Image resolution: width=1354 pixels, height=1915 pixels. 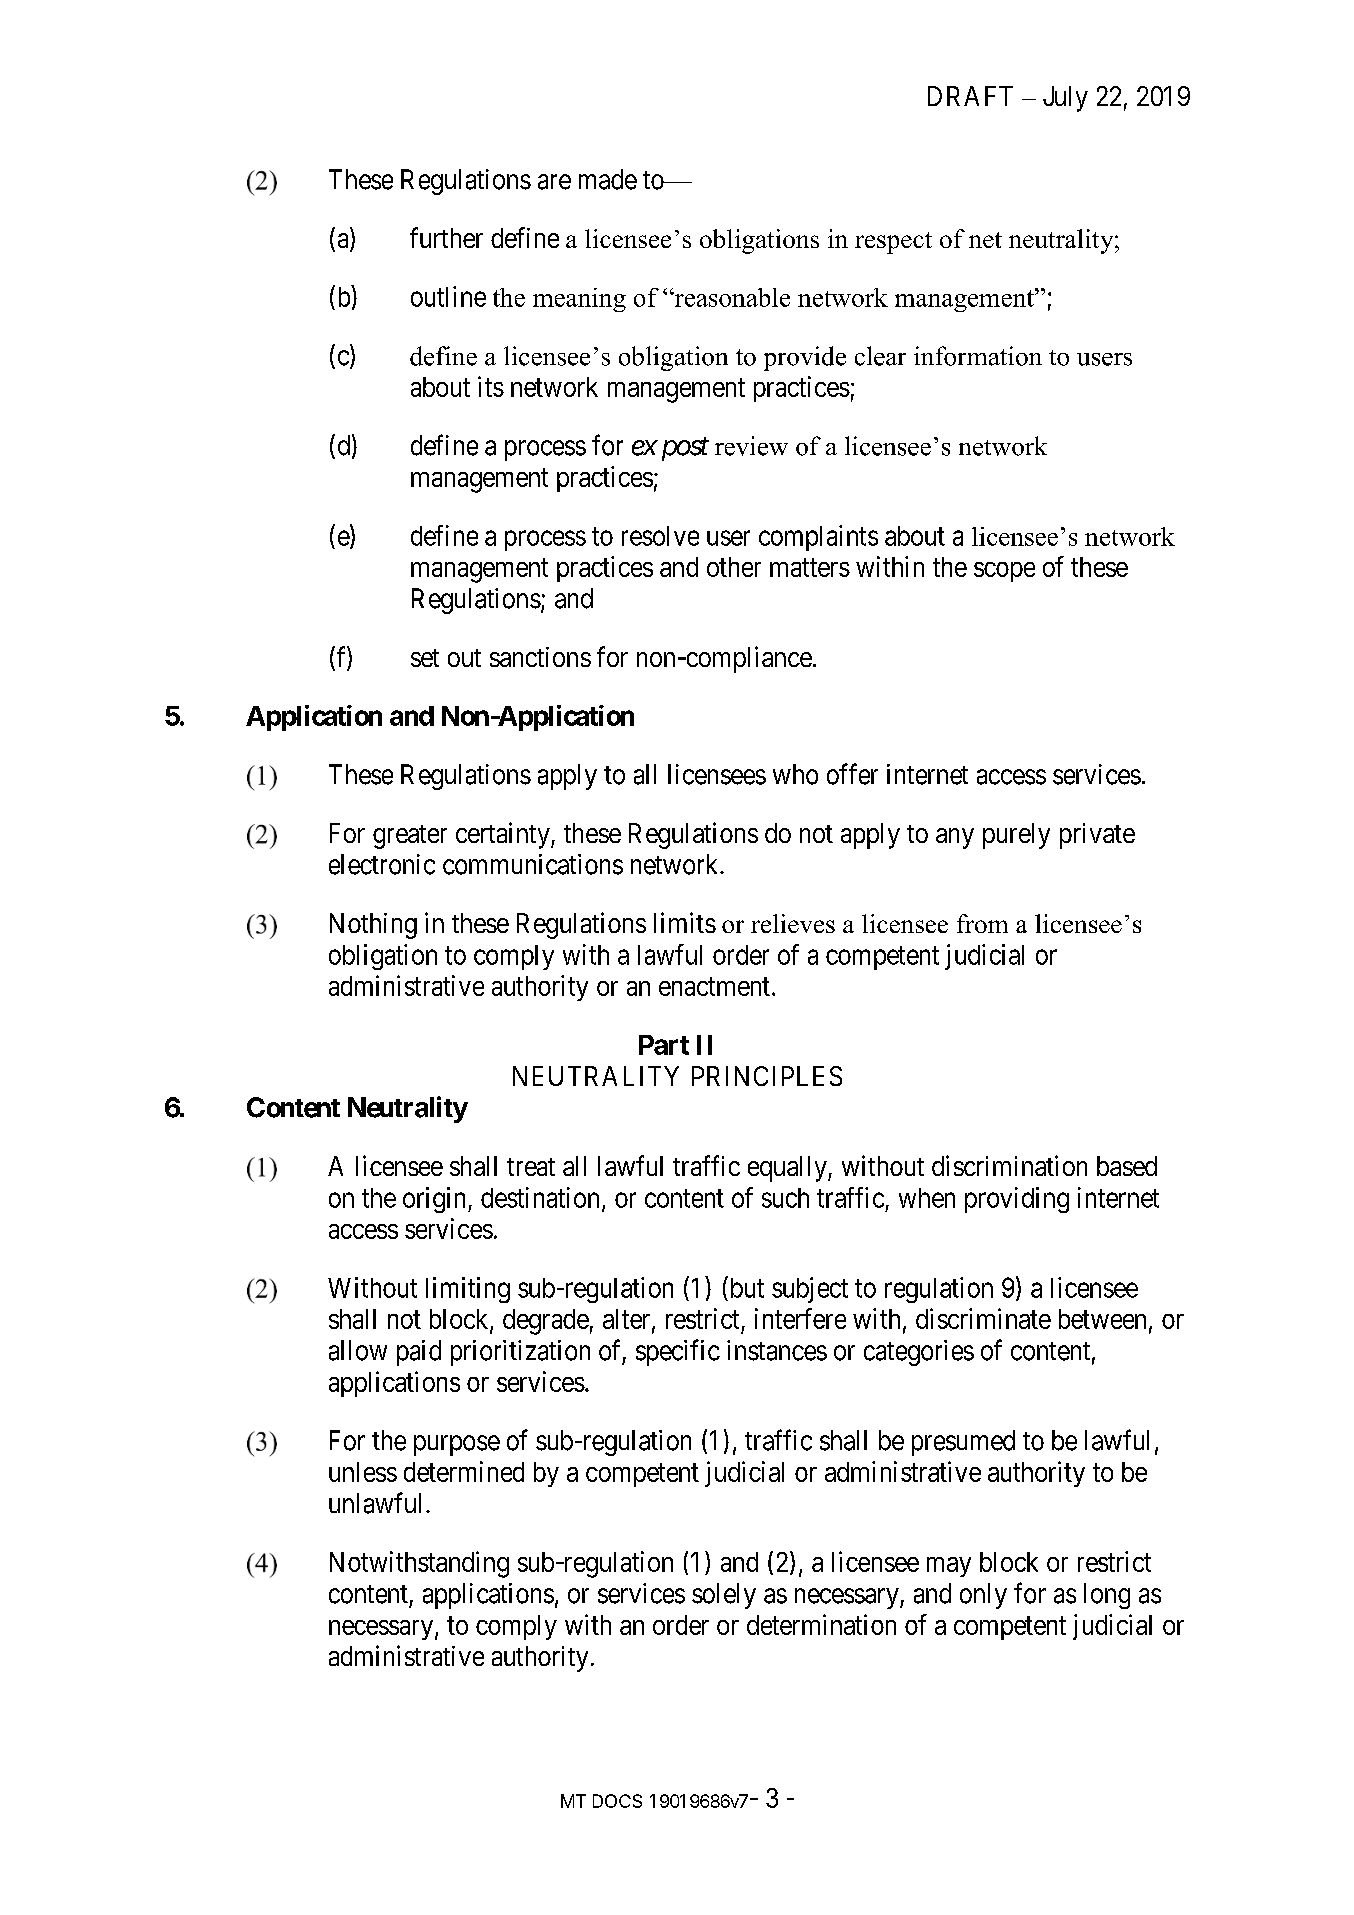 I want to click on determination, so click(x=821, y=1624).
